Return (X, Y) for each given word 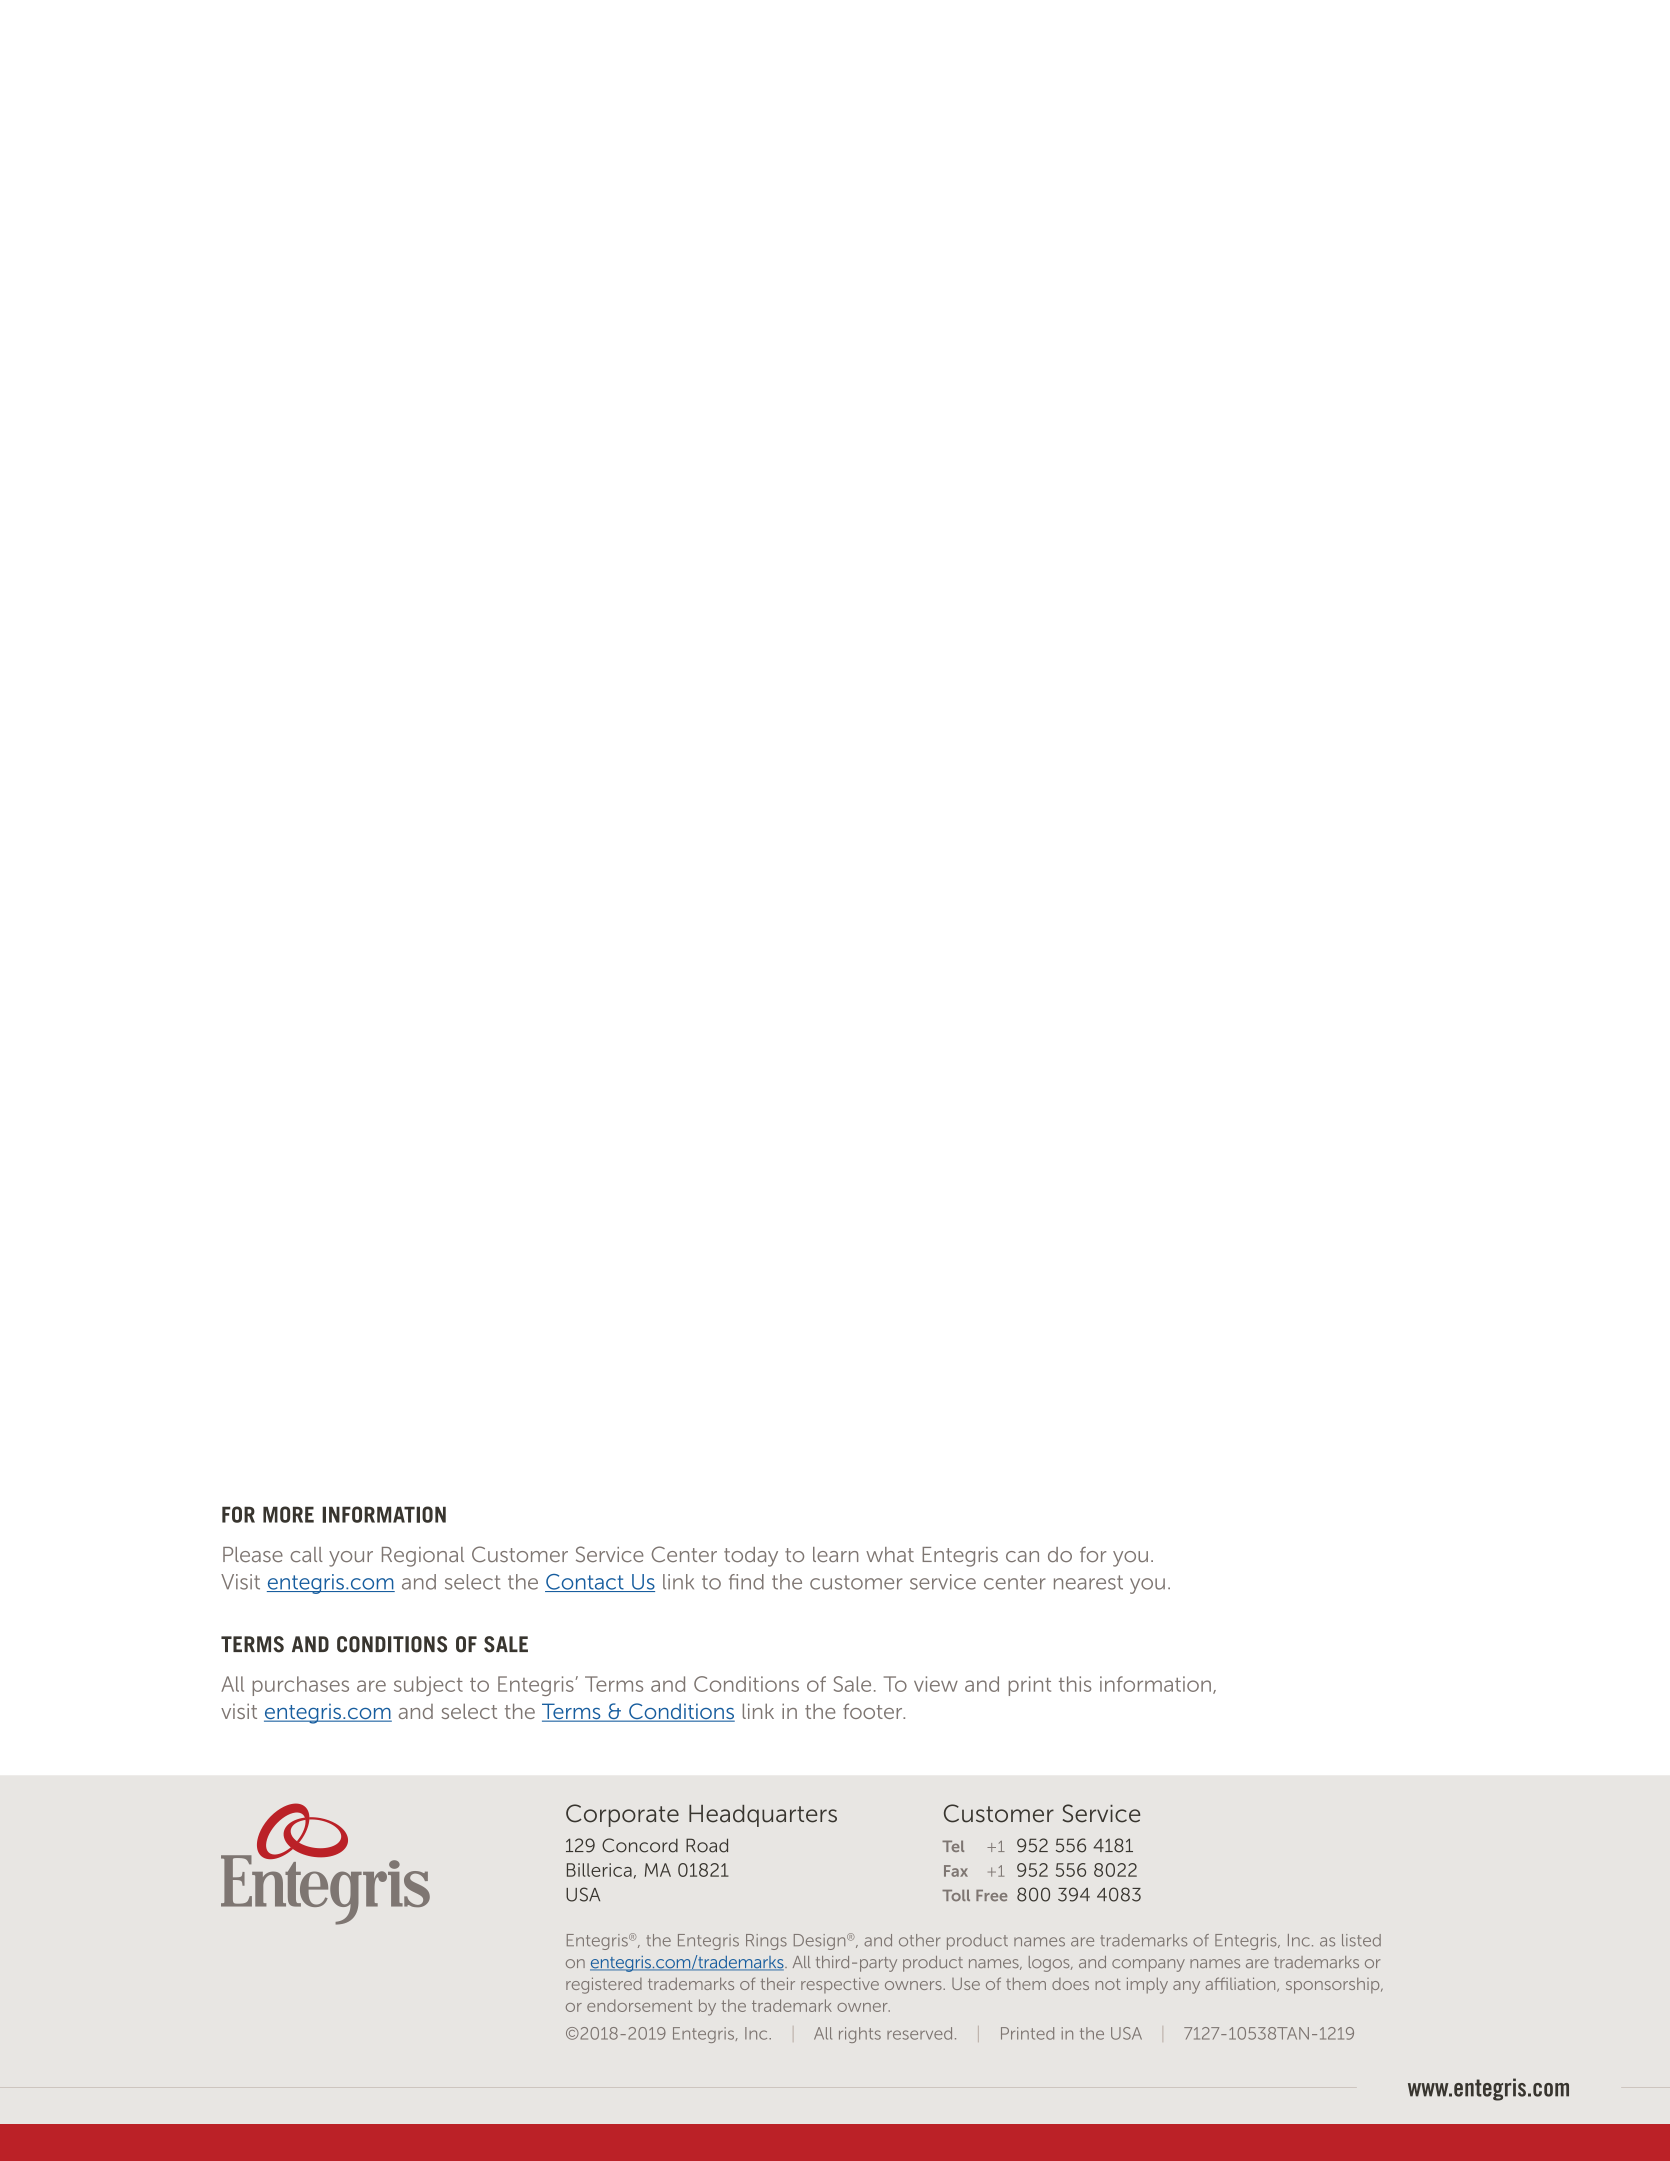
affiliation (1242, 1984)
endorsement (639, 2005)
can (1022, 1556)
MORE (288, 1514)
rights (860, 2035)
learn (835, 1554)
